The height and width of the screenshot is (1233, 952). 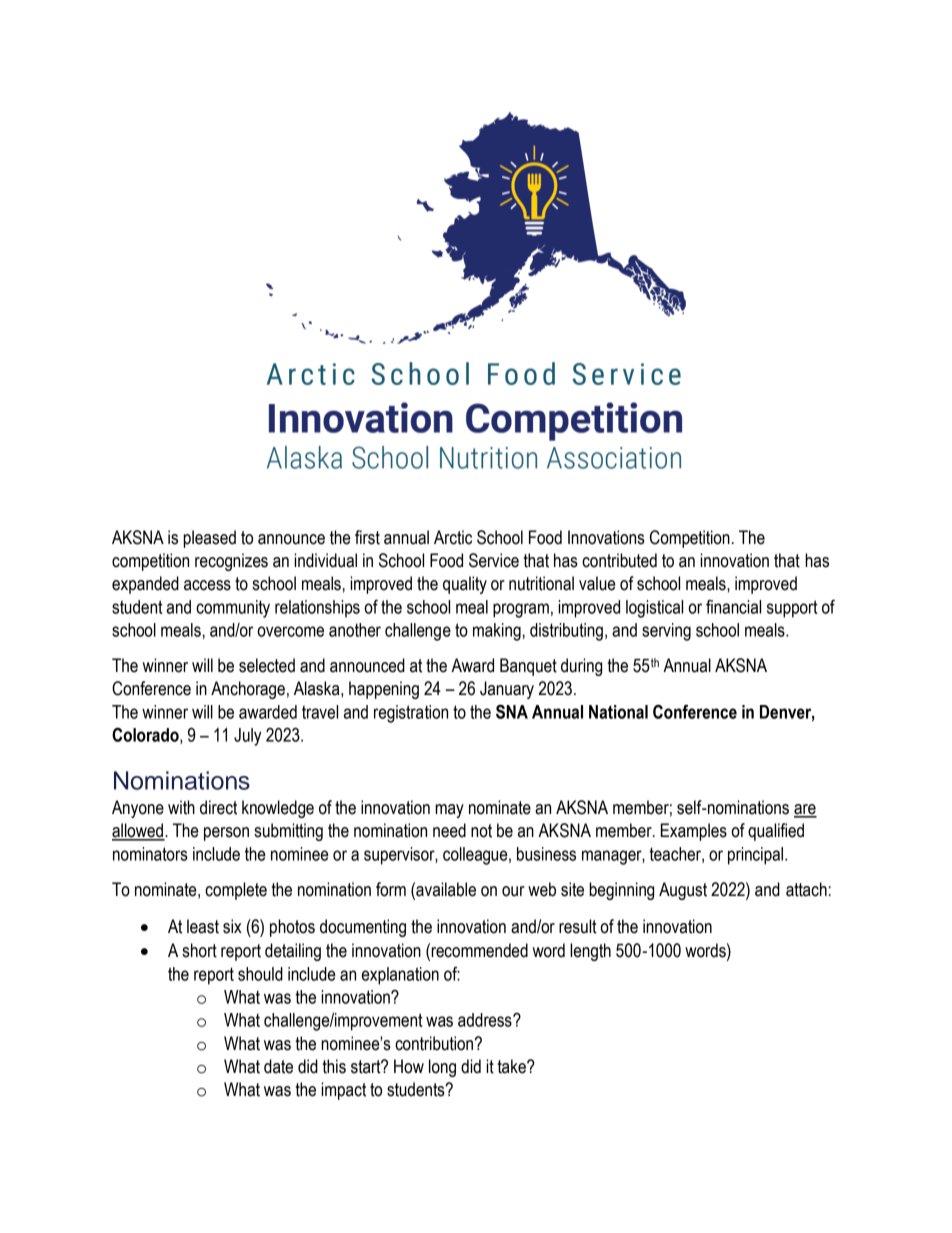 What do you see at coordinates (619, 560) in the screenshot?
I see `contributed` at bounding box center [619, 560].
